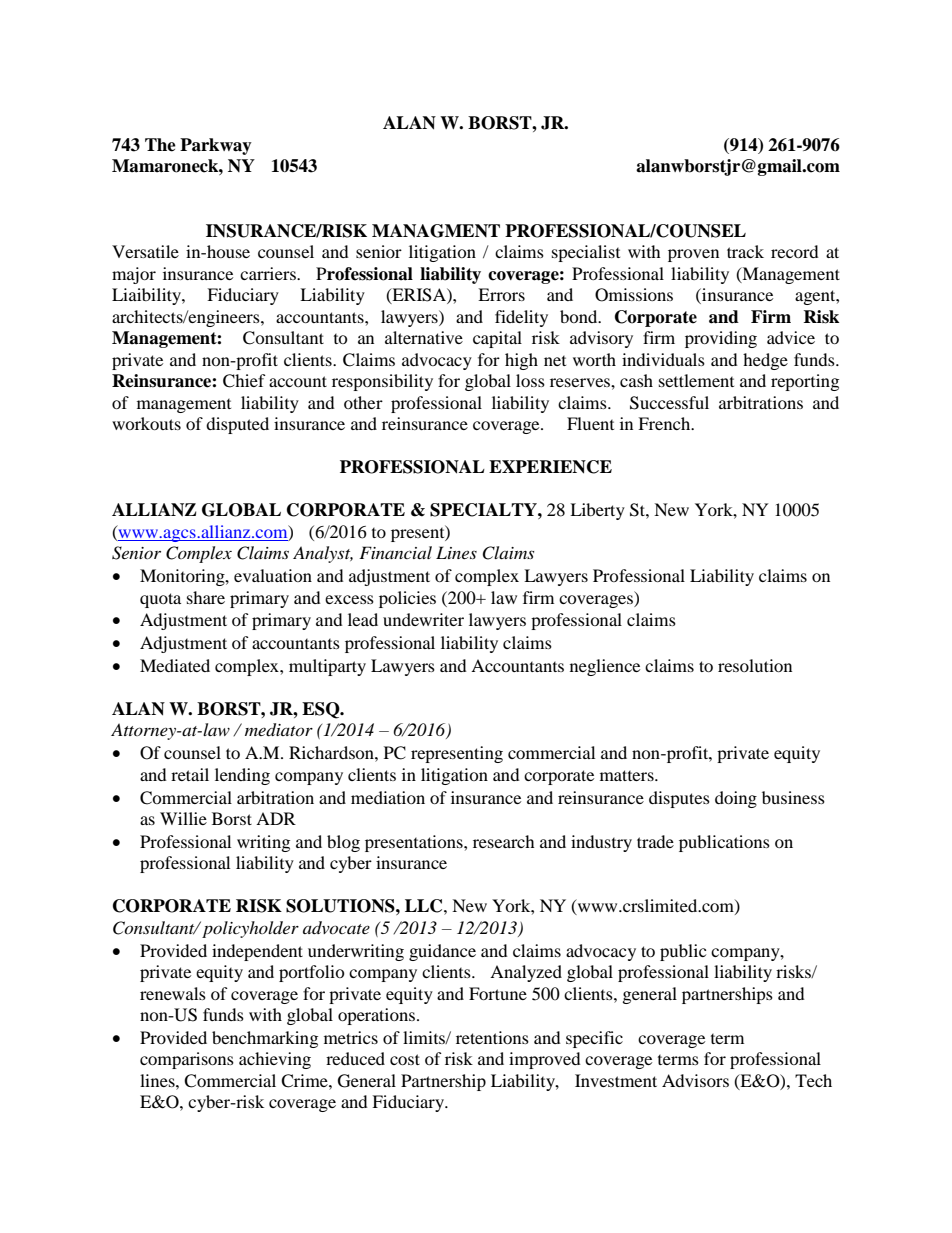  I want to click on comparisons, so click(187, 1060).
